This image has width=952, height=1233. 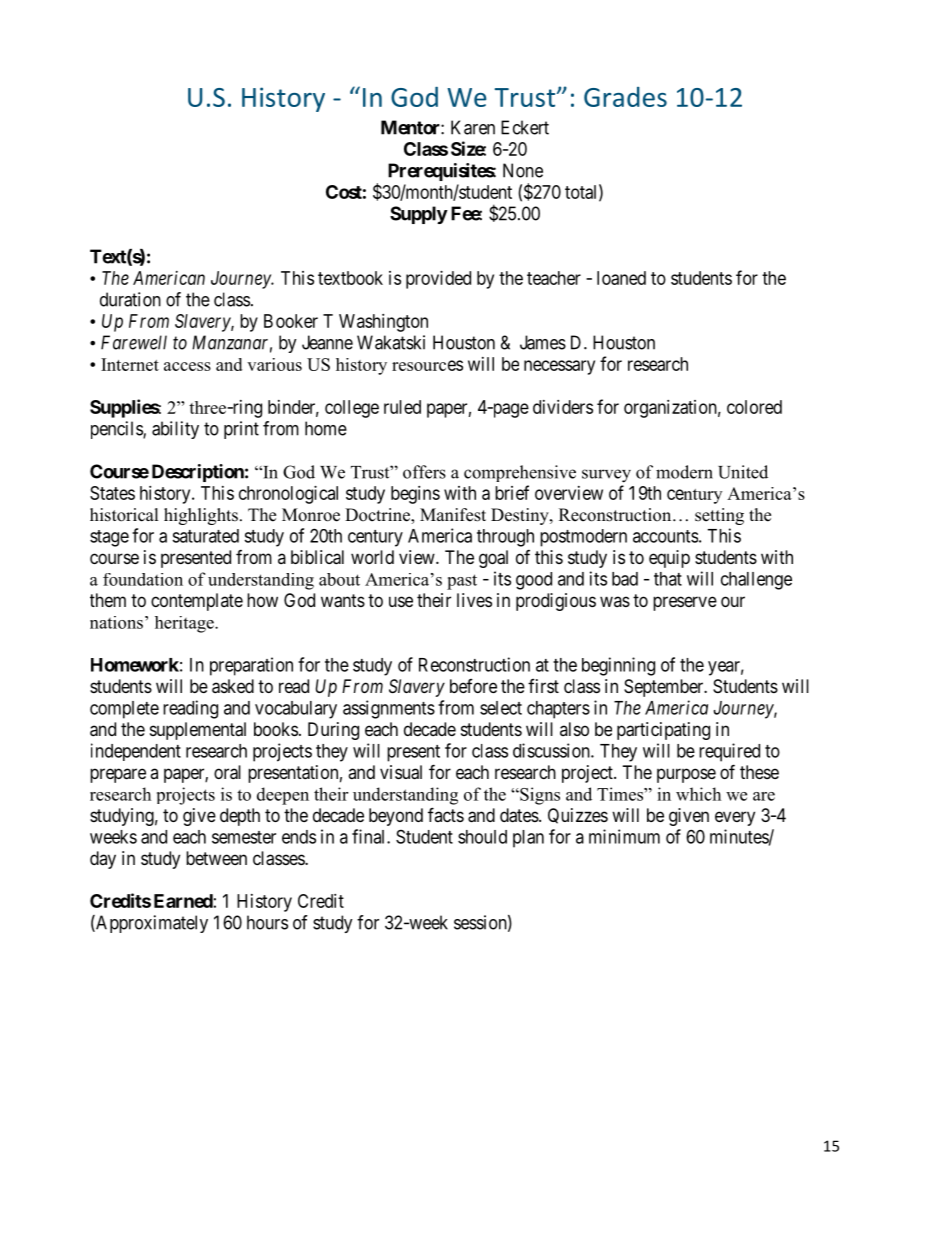 I want to click on should, so click(x=482, y=837).
